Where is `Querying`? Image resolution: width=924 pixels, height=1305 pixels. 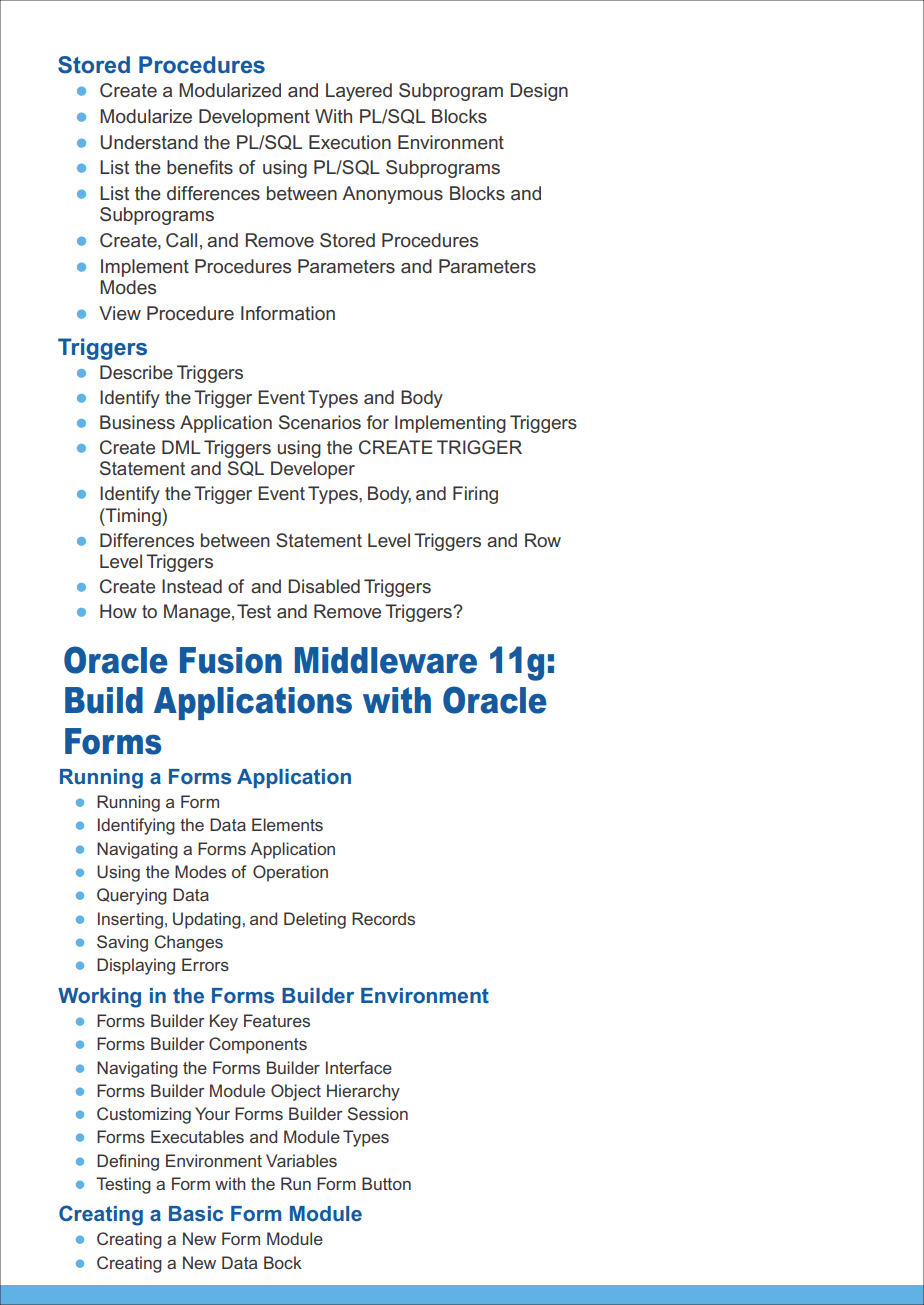 Querying is located at coordinates (132, 896).
